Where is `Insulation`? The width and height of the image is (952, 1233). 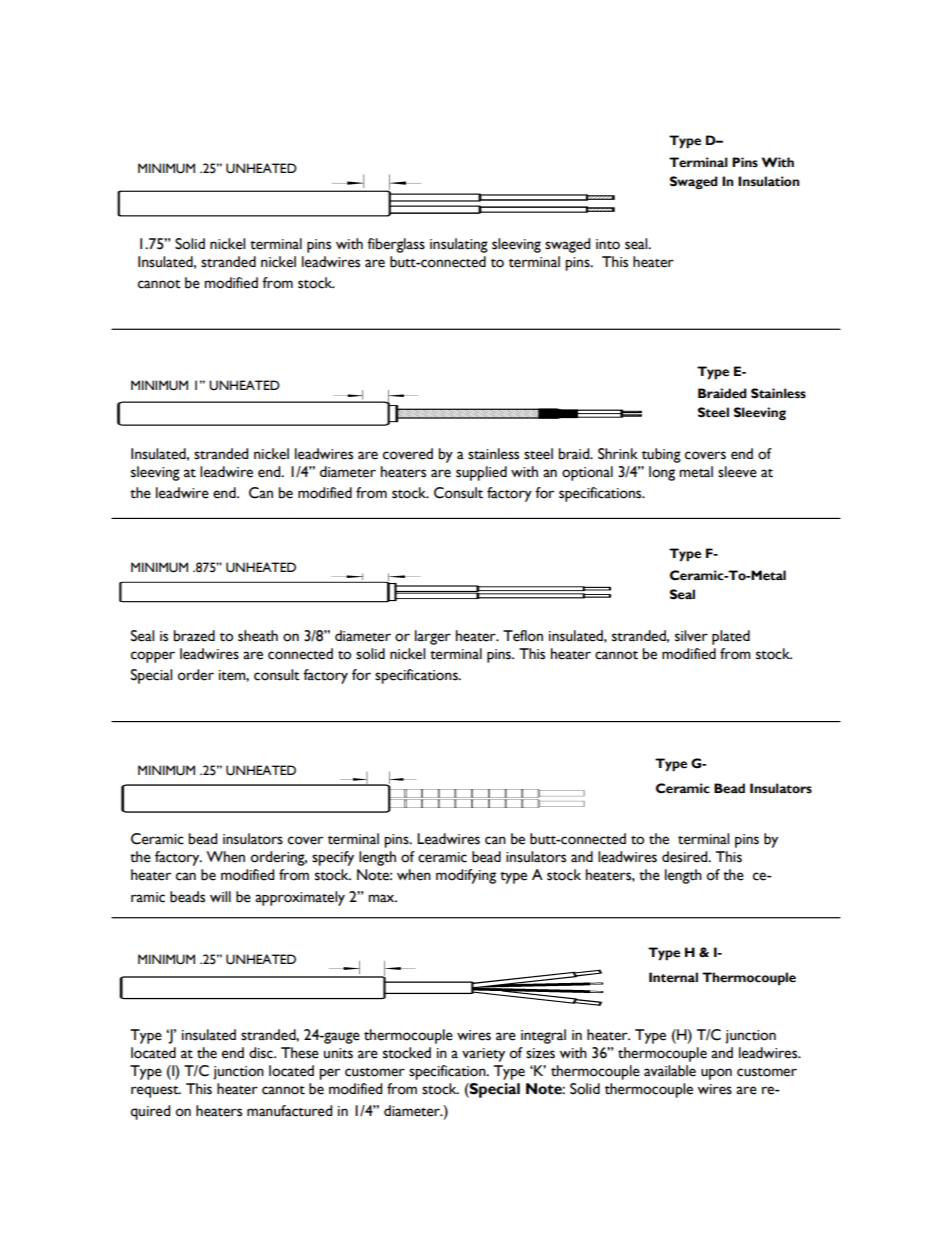 Insulation is located at coordinates (769, 181).
